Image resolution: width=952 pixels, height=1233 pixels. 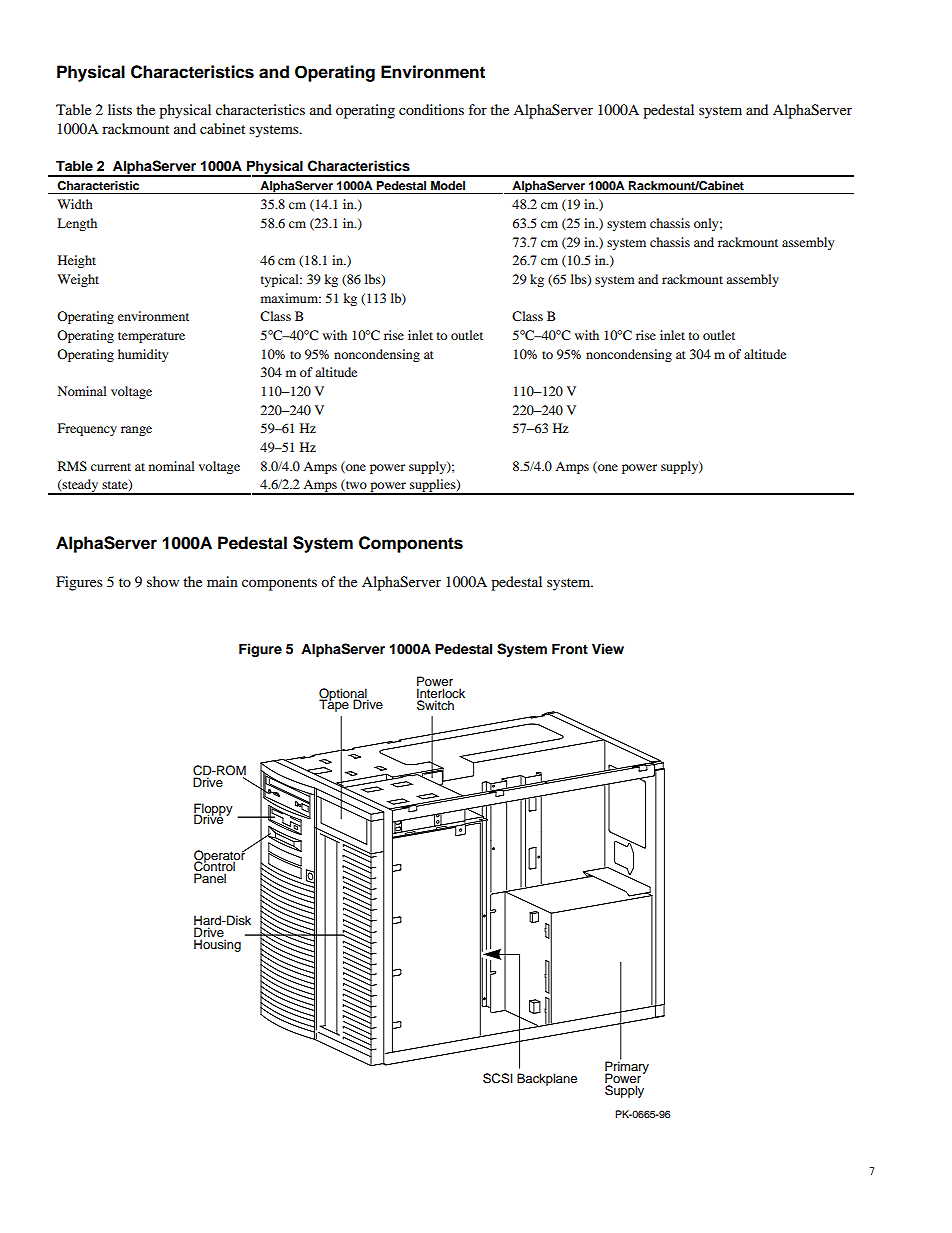 I want to click on lists, so click(x=120, y=109).
